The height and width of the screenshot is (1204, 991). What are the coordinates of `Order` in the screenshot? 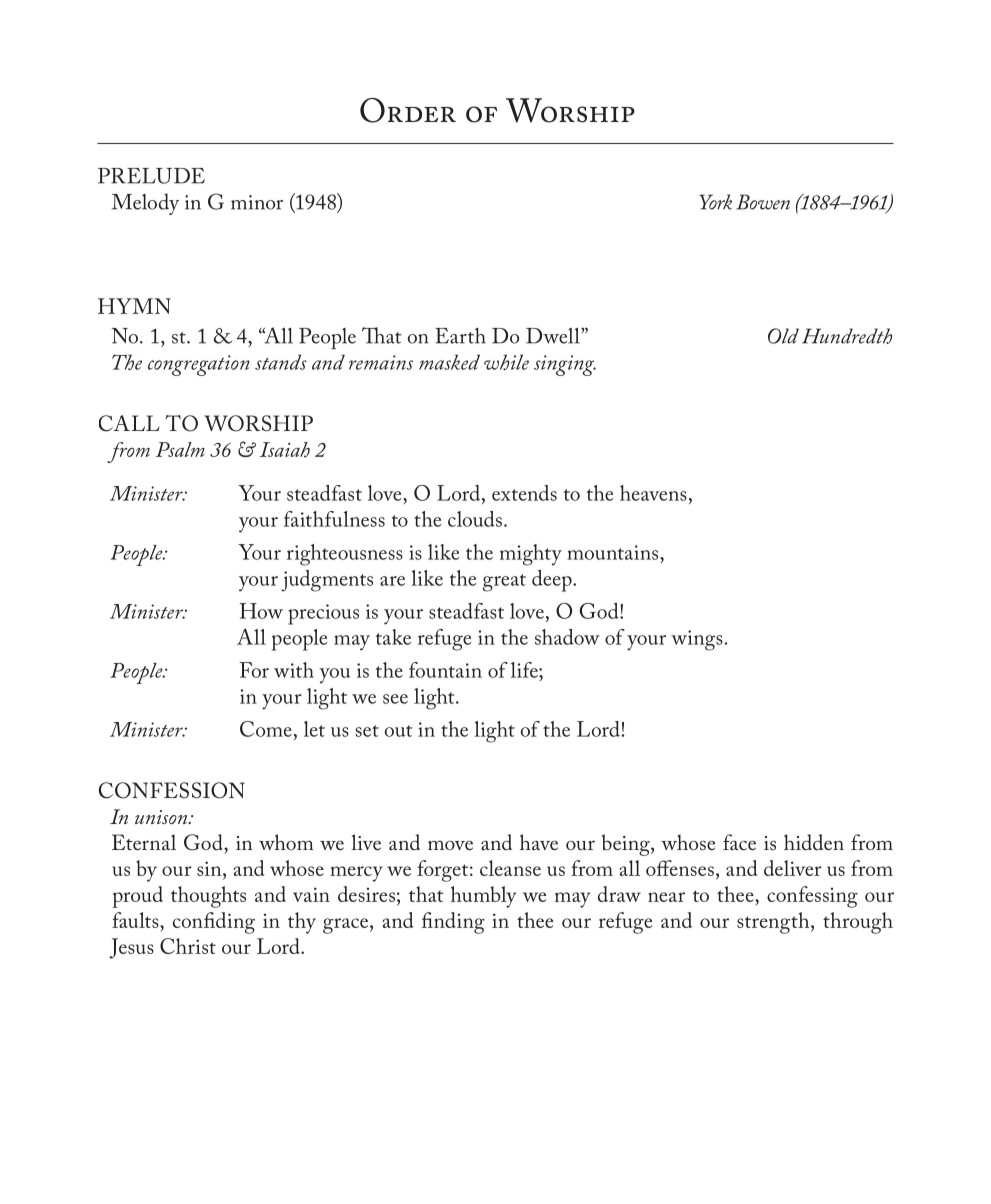 It's located at (408, 110).
